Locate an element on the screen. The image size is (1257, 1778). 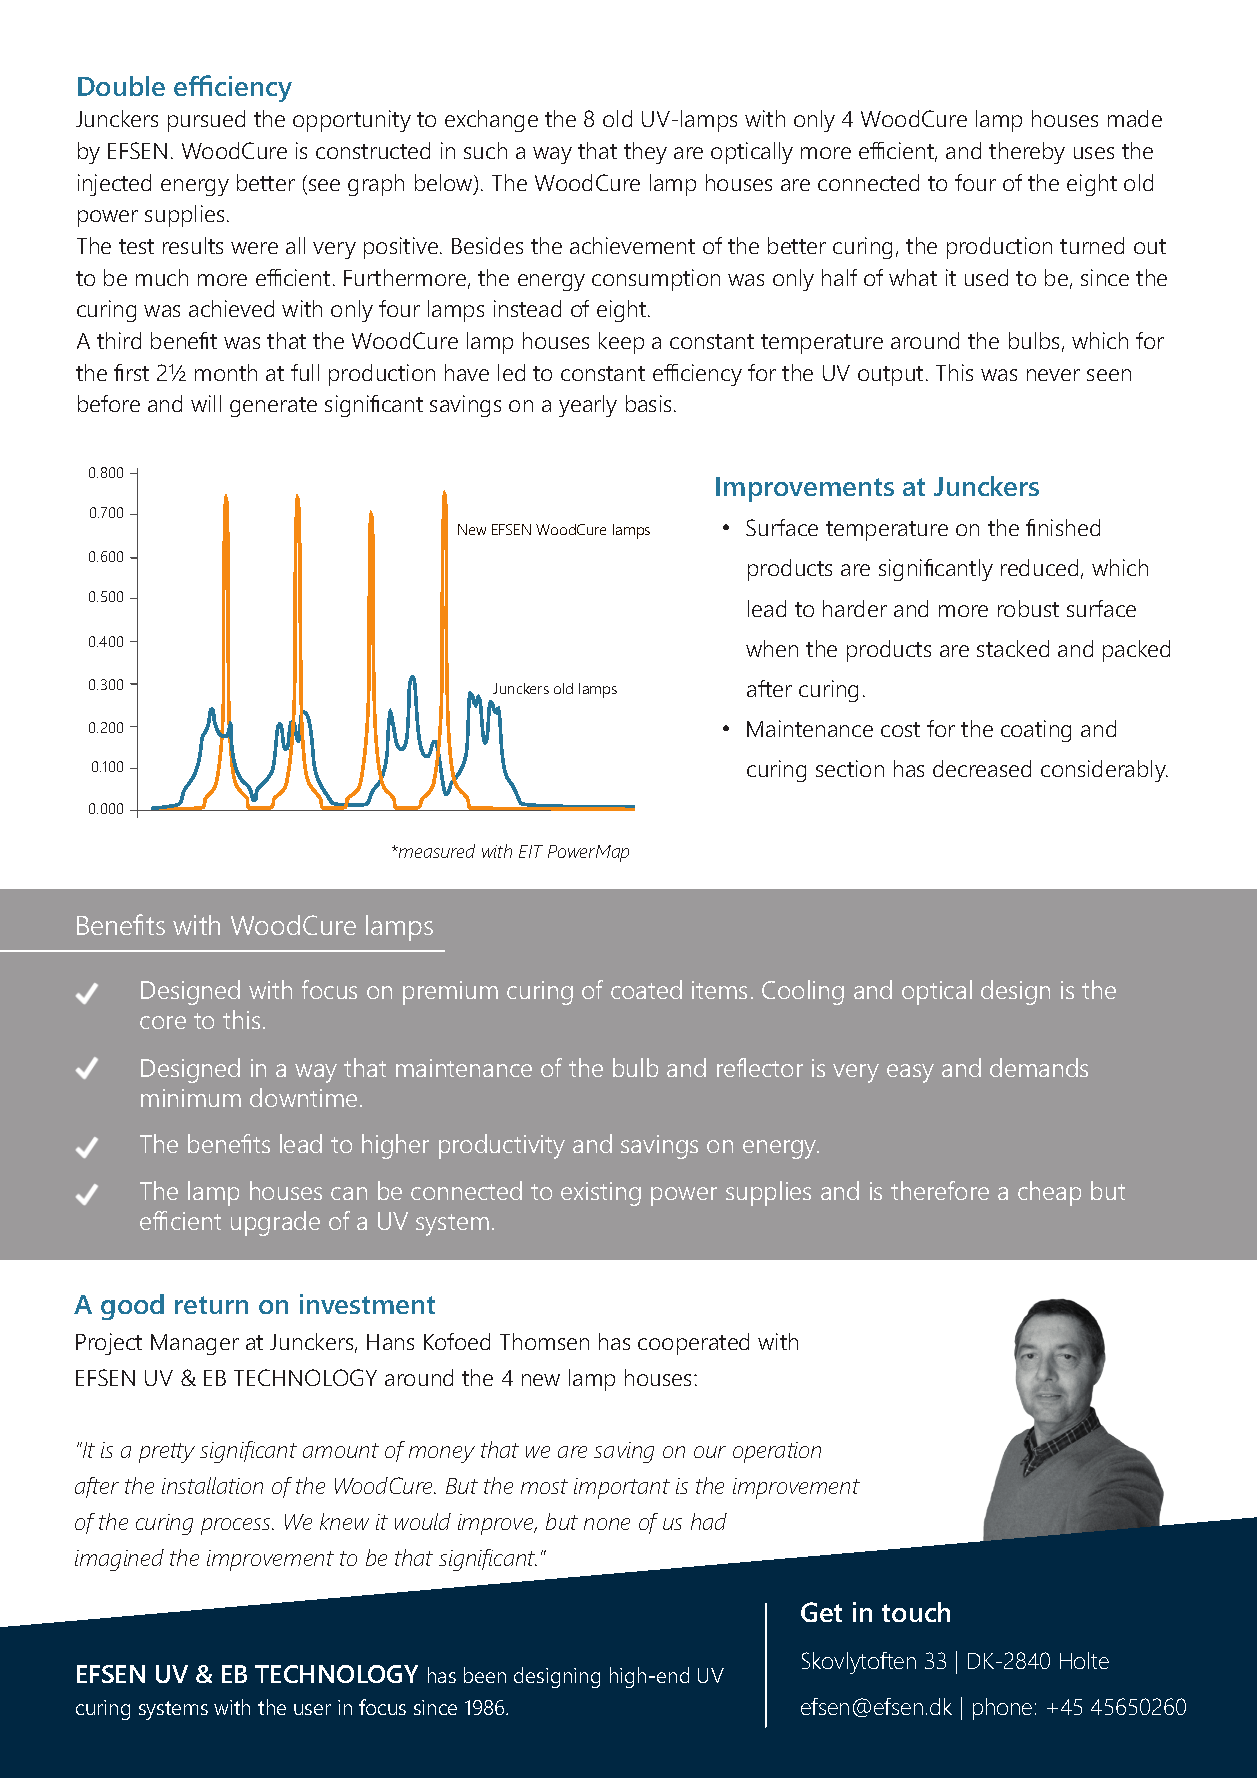
they is located at coordinates (645, 153).
